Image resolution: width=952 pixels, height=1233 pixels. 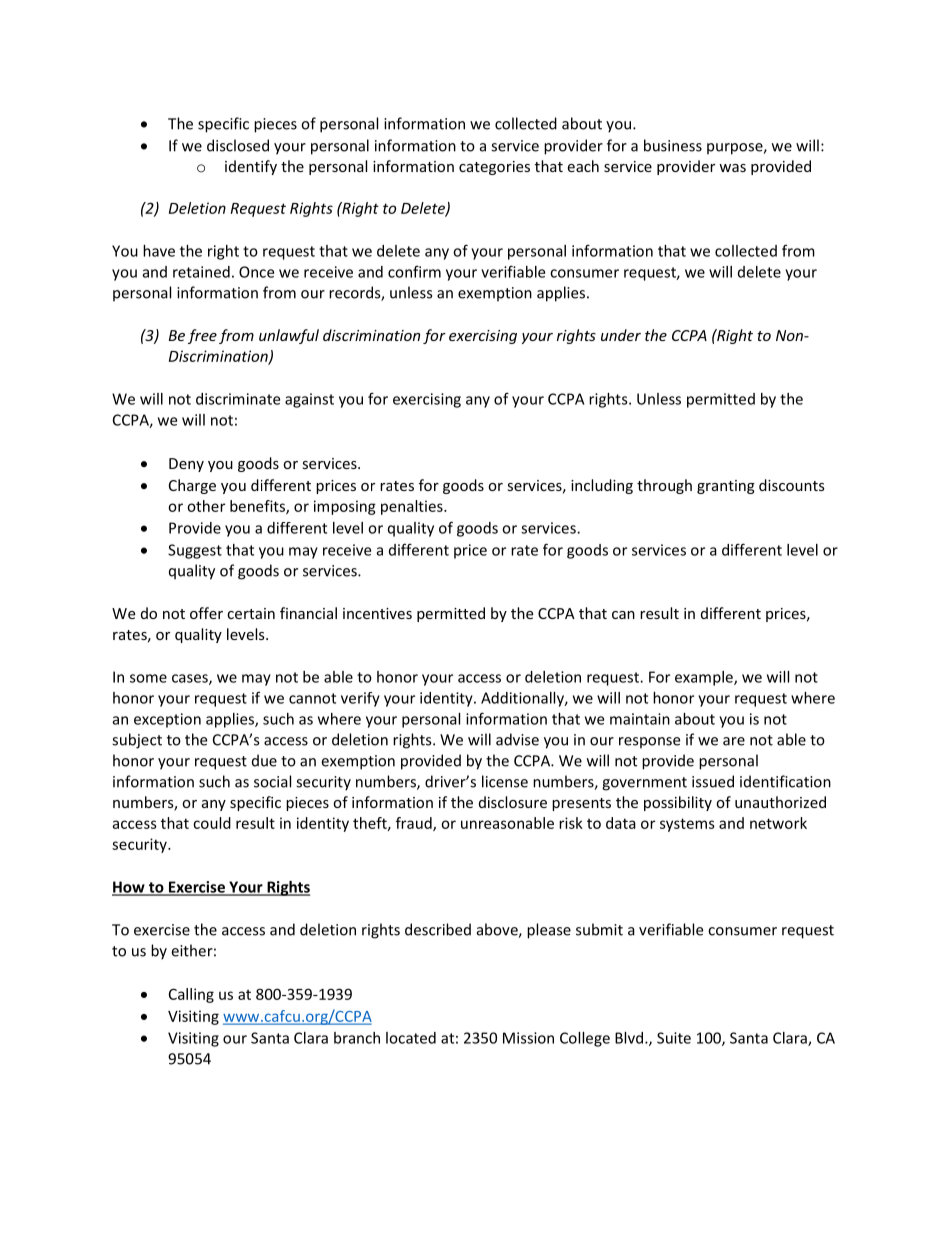 What do you see at coordinates (732, 168) in the screenshot?
I see `was` at bounding box center [732, 168].
